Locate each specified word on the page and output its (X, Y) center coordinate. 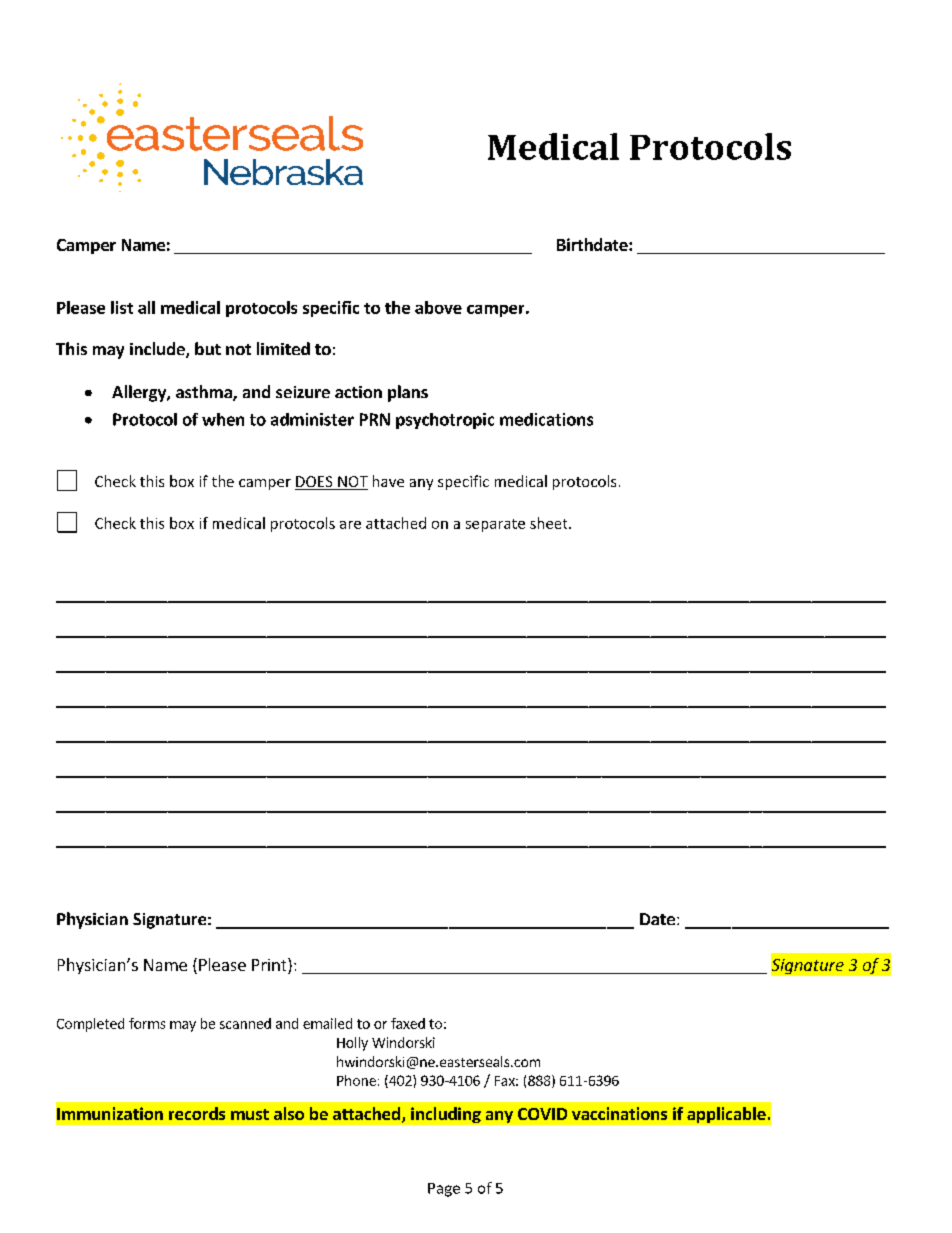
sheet (550, 523)
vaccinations (619, 1113)
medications (546, 419)
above (438, 307)
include (158, 350)
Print (270, 966)
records (197, 1113)
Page (444, 1190)
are (350, 525)
